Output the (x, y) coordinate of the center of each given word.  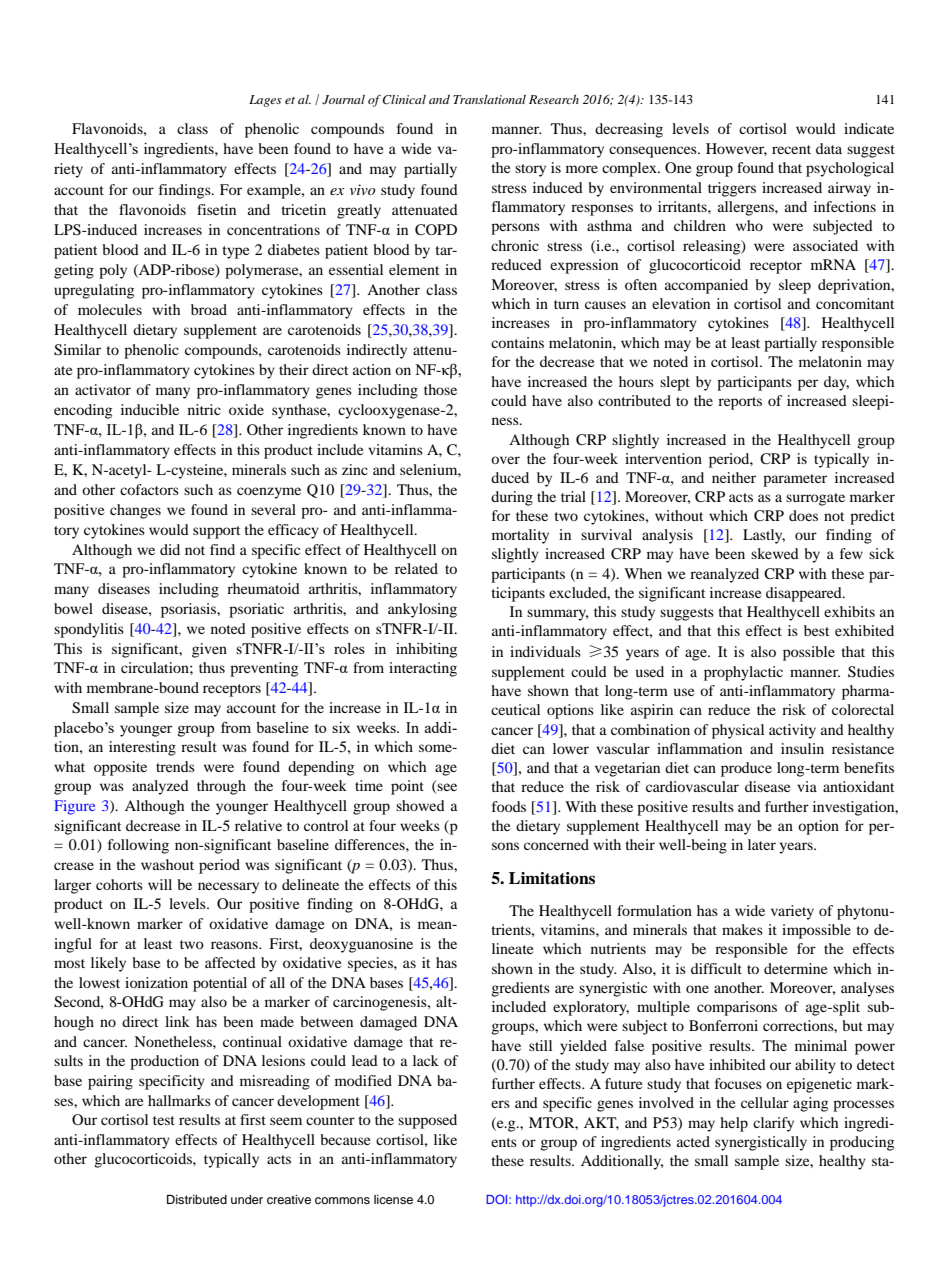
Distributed (197, 1199)
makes (742, 929)
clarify (773, 1124)
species (371, 964)
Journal (343, 100)
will (160, 884)
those (440, 389)
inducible (150, 409)
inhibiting (426, 650)
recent (791, 149)
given (209, 650)
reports (740, 403)
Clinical (404, 100)
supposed (427, 1121)
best (816, 630)
